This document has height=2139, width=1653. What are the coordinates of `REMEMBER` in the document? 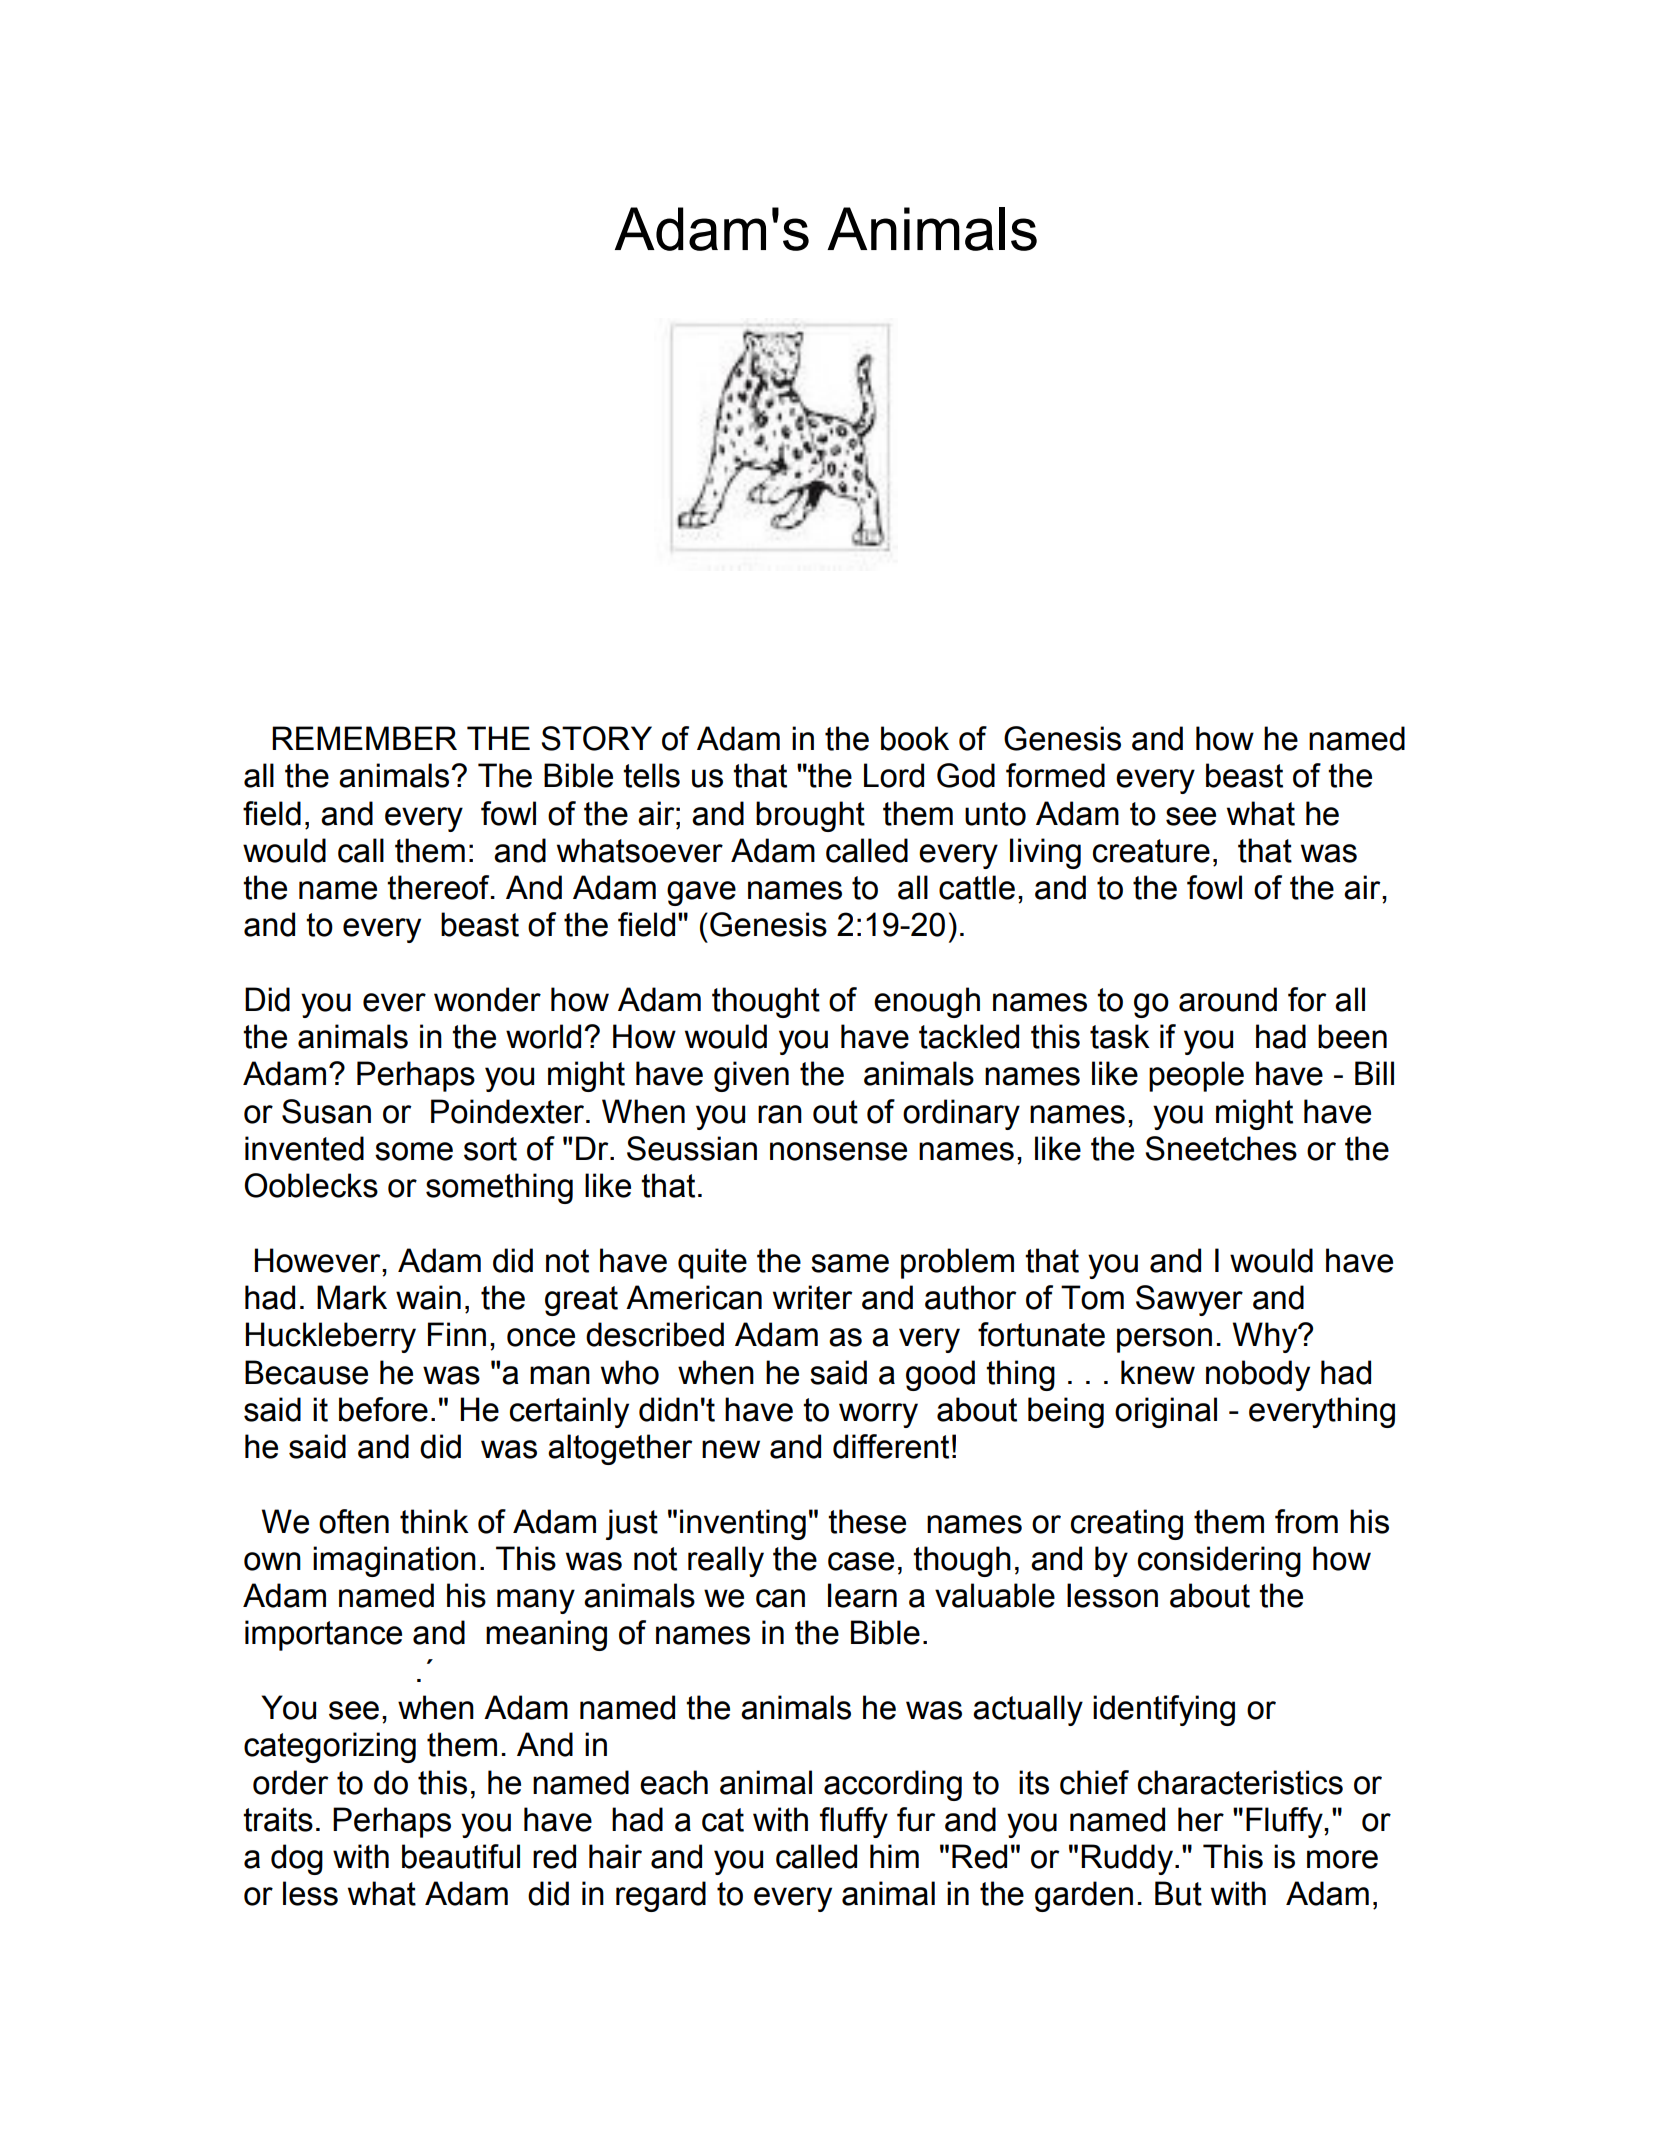 It's located at (364, 738).
